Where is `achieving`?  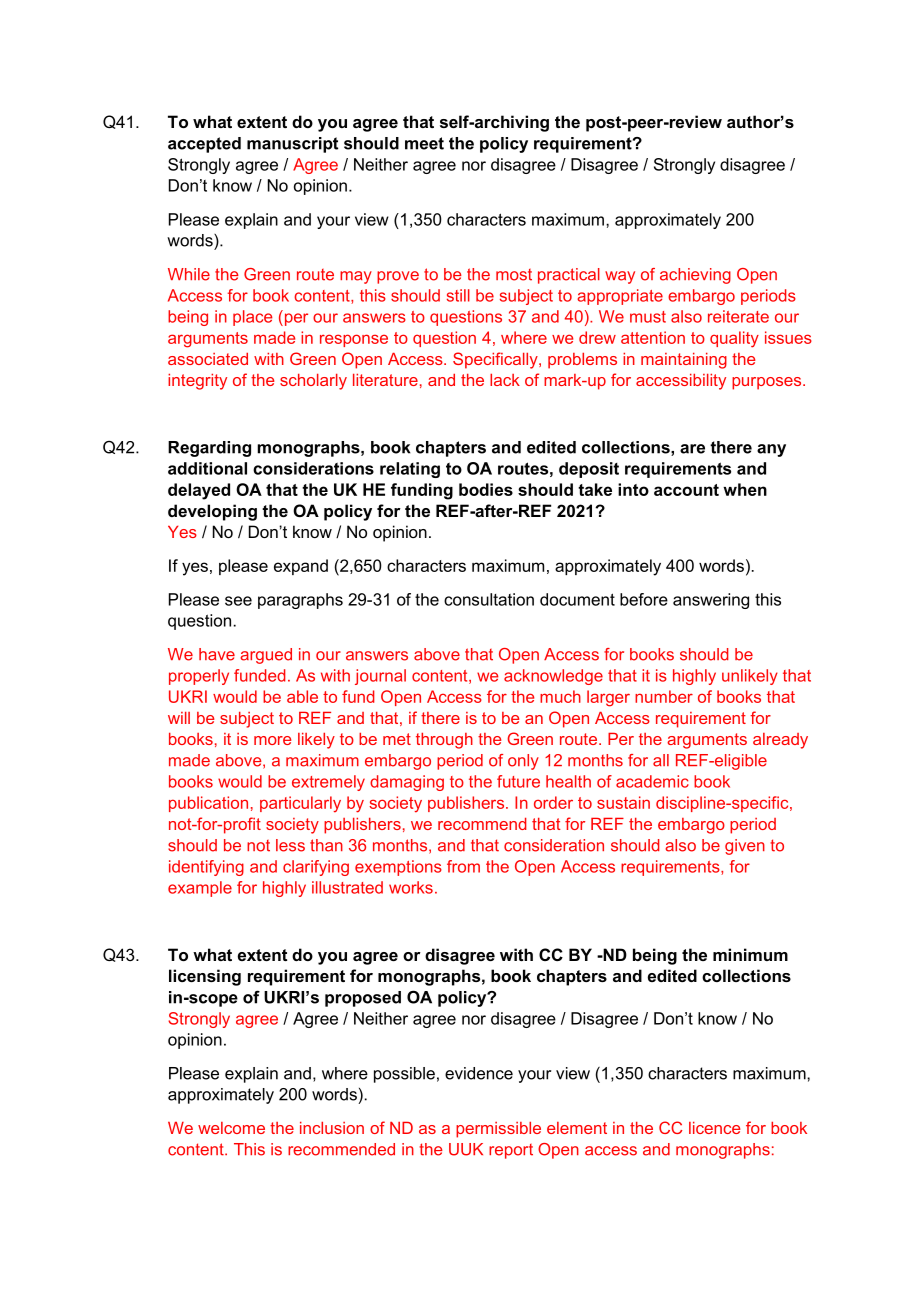 achieving is located at coordinates (695, 276).
